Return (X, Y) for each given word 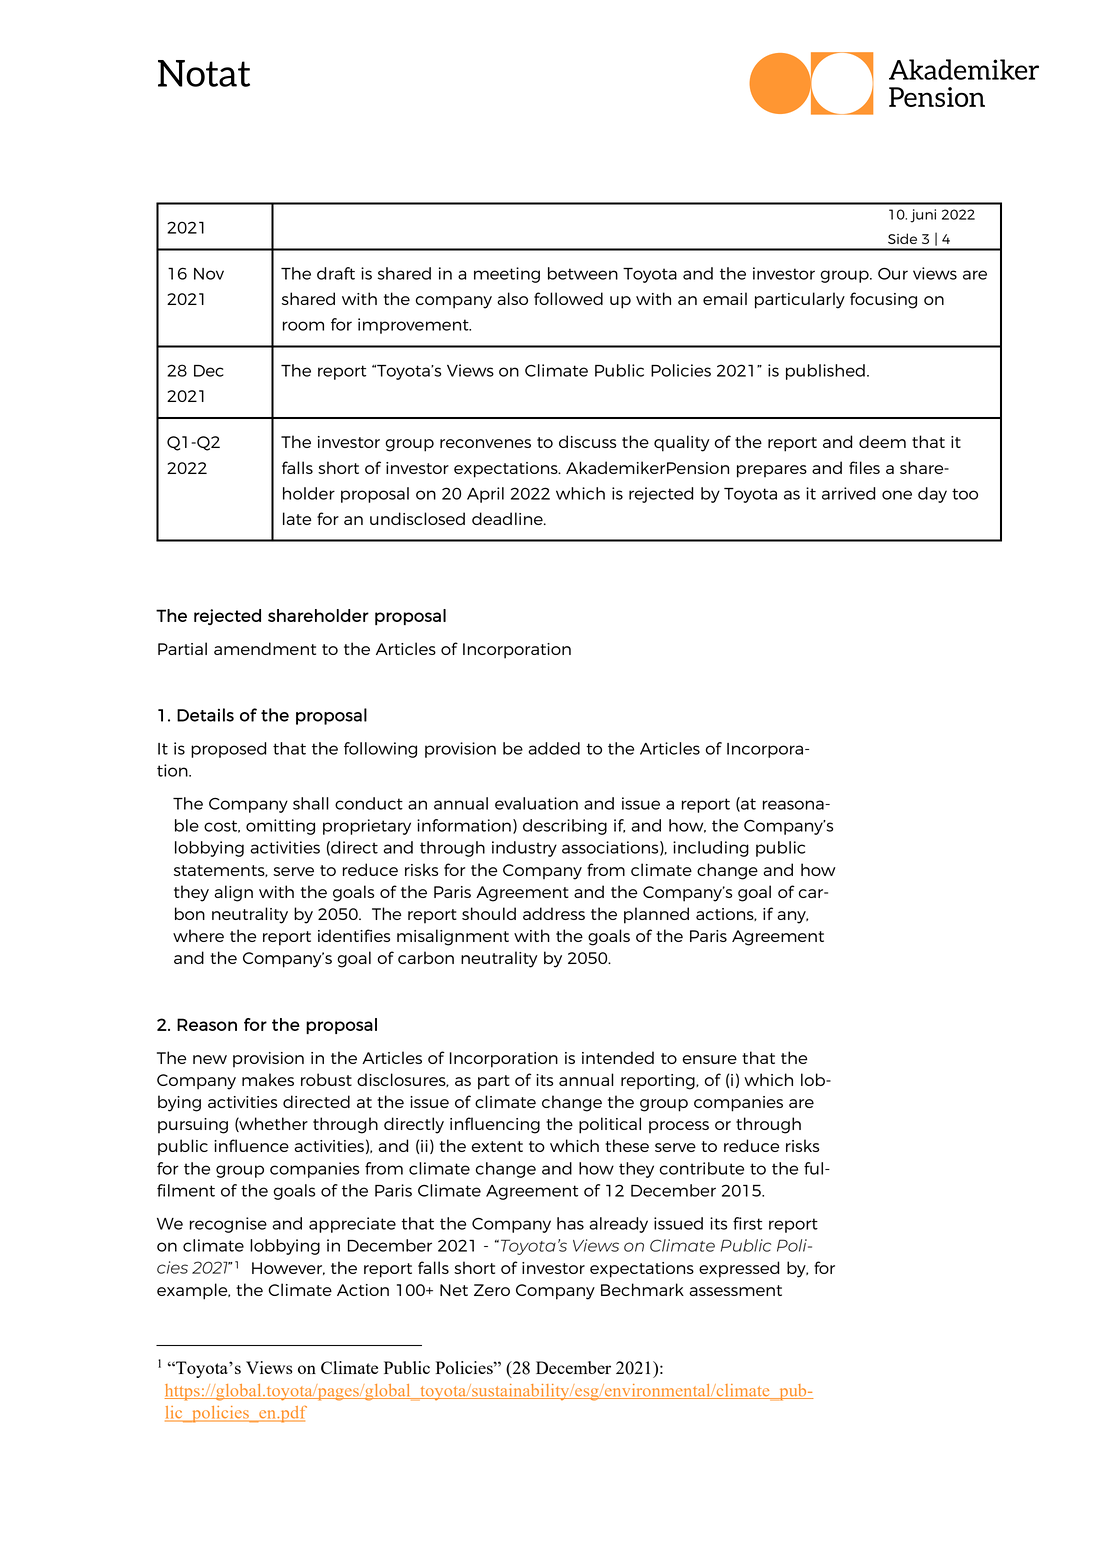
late (297, 518)
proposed (229, 750)
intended (618, 1057)
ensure (709, 1059)
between (583, 273)
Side (902, 238)
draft (336, 273)
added (554, 748)
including (711, 849)
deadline (508, 518)
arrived (849, 493)
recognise (228, 1225)
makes (268, 1079)
